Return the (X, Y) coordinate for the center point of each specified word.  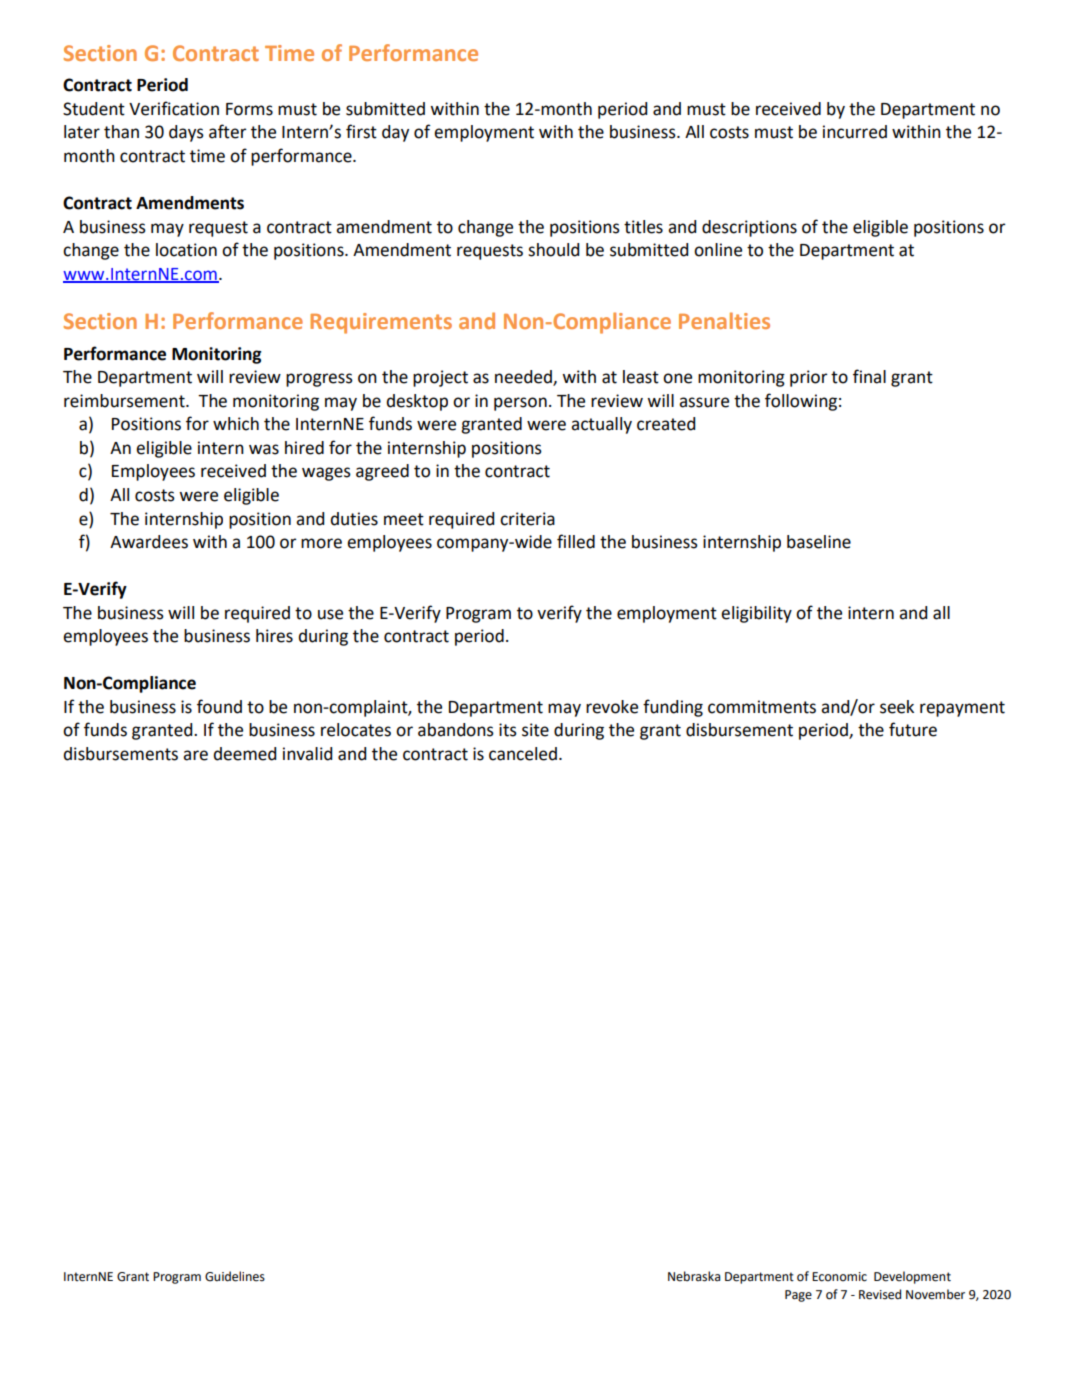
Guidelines (235, 1276)
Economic (839, 1277)
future (913, 729)
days (186, 133)
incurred (855, 132)
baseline (819, 542)
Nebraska (694, 1276)
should (553, 250)
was (264, 449)
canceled (523, 754)
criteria (527, 519)
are (195, 755)
